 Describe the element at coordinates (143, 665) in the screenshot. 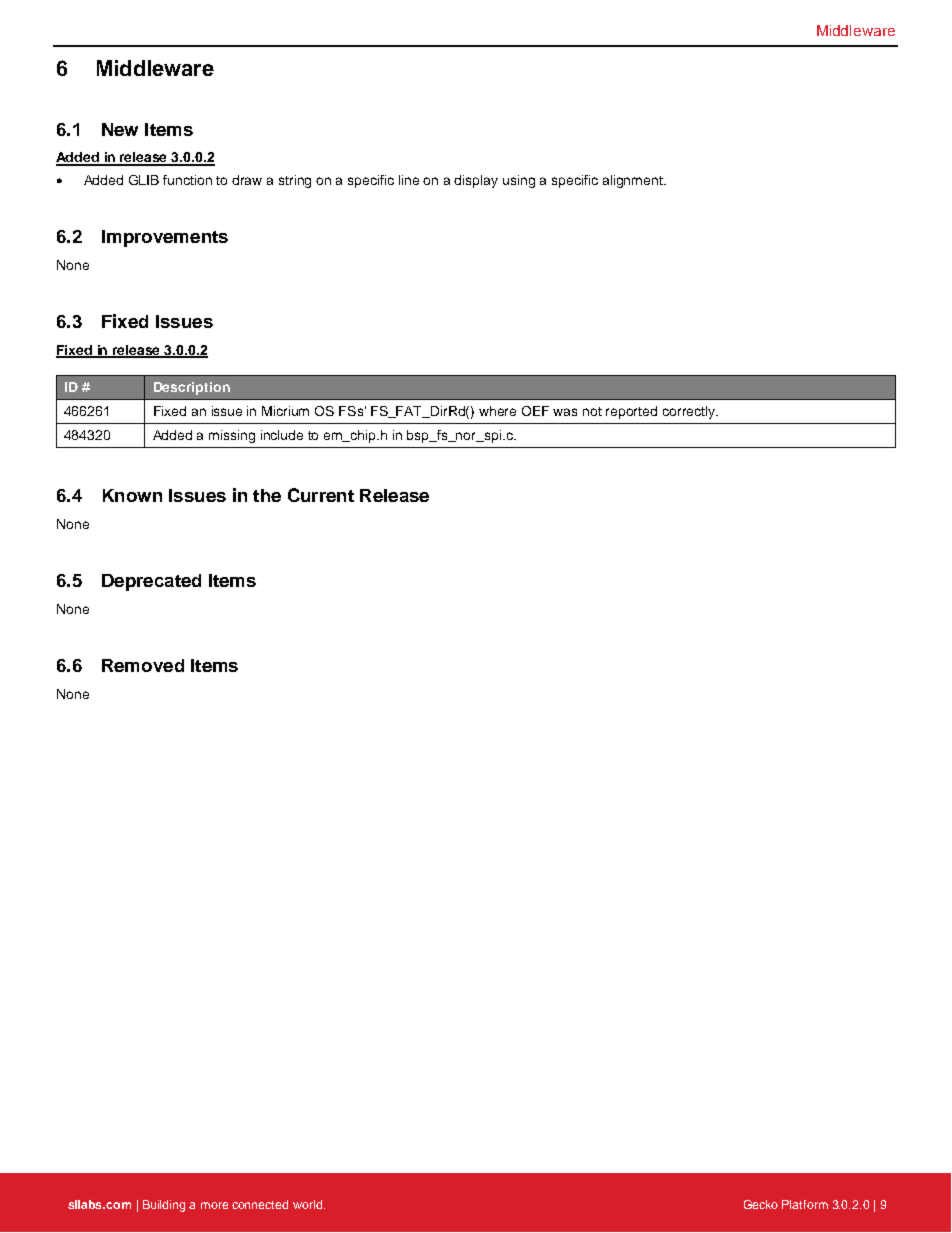

I see `Removed` at that location.
